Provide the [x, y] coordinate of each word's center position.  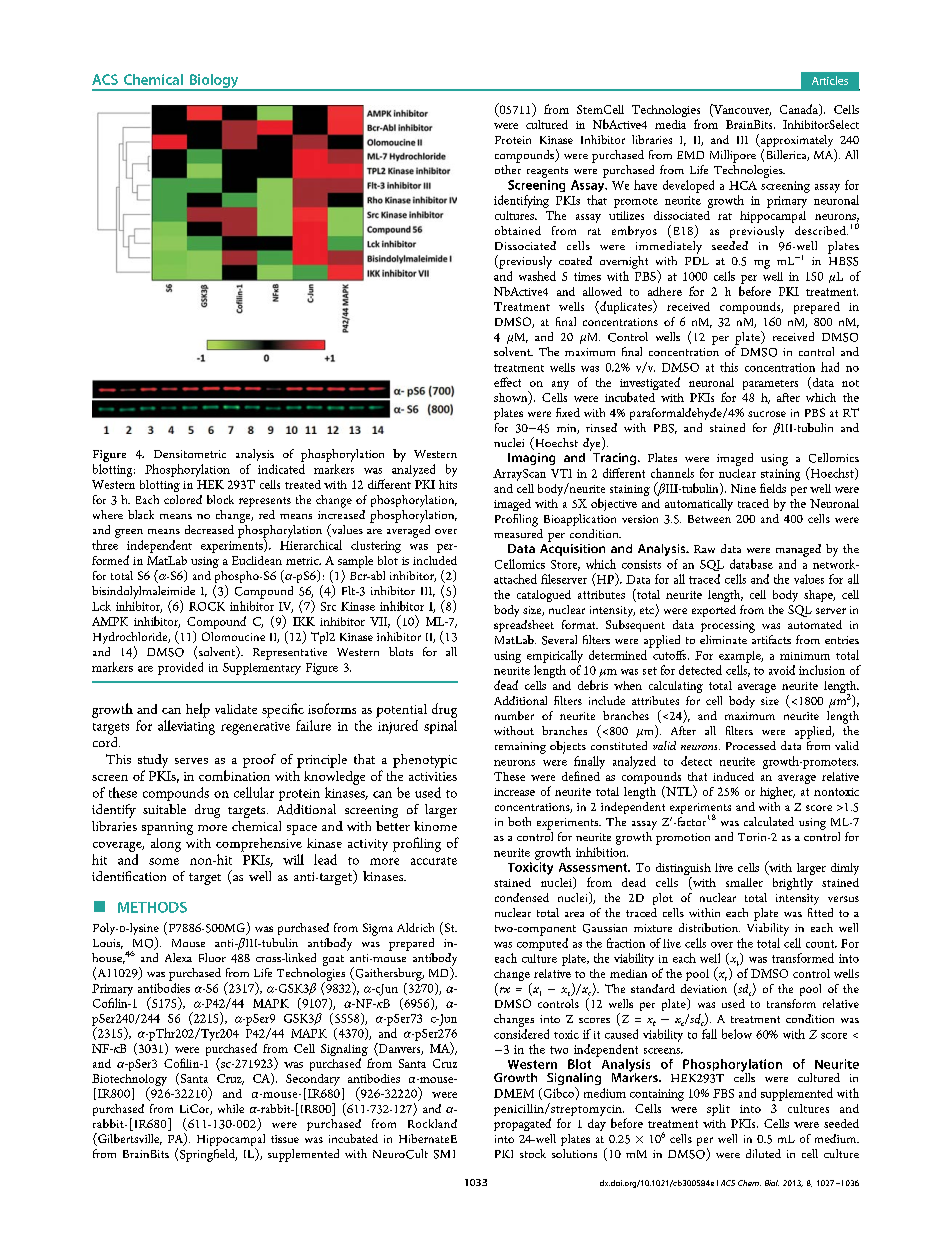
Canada [800, 110]
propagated [522, 1124]
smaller [744, 882]
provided [180, 668]
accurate [434, 861]
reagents [547, 172]
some [164, 861]
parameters [770, 385]
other [508, 169]
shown [512, 397]
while [231, 1108]
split [718, 1110]
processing [728, 627]
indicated [281, 469]
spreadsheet [524, 626]
